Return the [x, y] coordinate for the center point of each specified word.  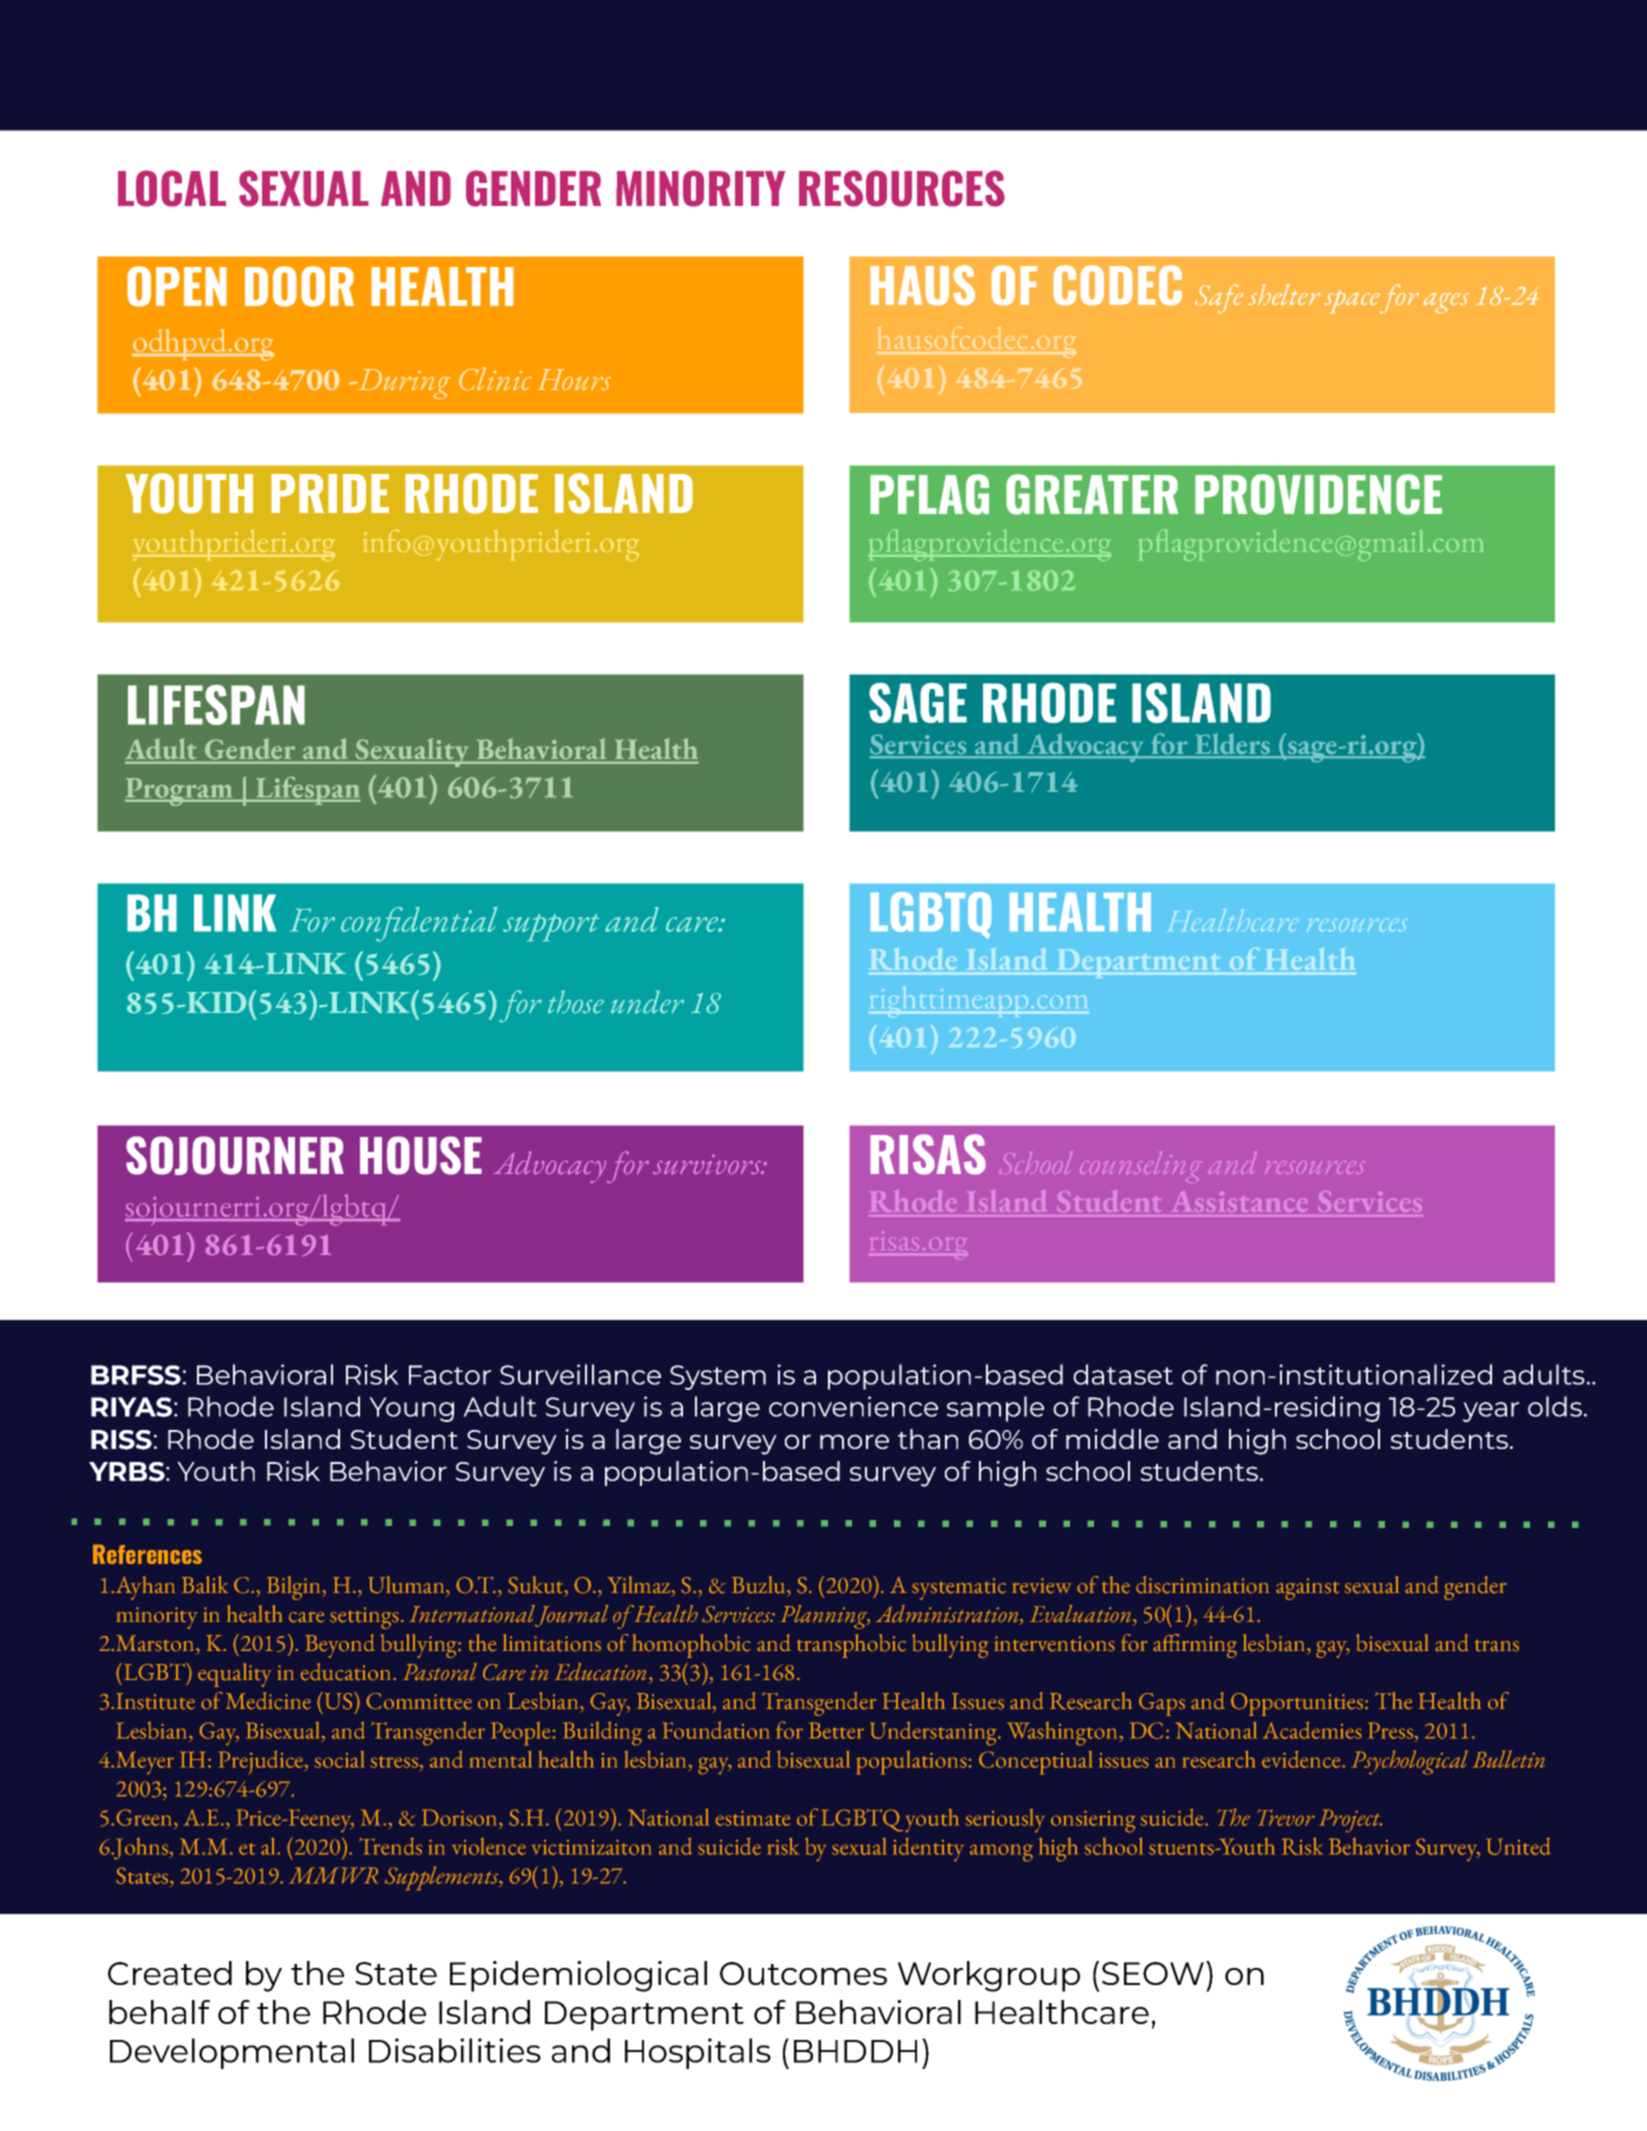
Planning [825, 1617]
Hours [574, 379]
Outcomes [803, 1973]
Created [170, 1973]
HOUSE [421, 1155]
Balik [205, 1585]
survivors [708, 1164]
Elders [1233, 745]
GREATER [1092, 494]
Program [180, 792]
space [1352, 301]
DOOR [299, 286]
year [1491, 1412]
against [1307, 1589]
